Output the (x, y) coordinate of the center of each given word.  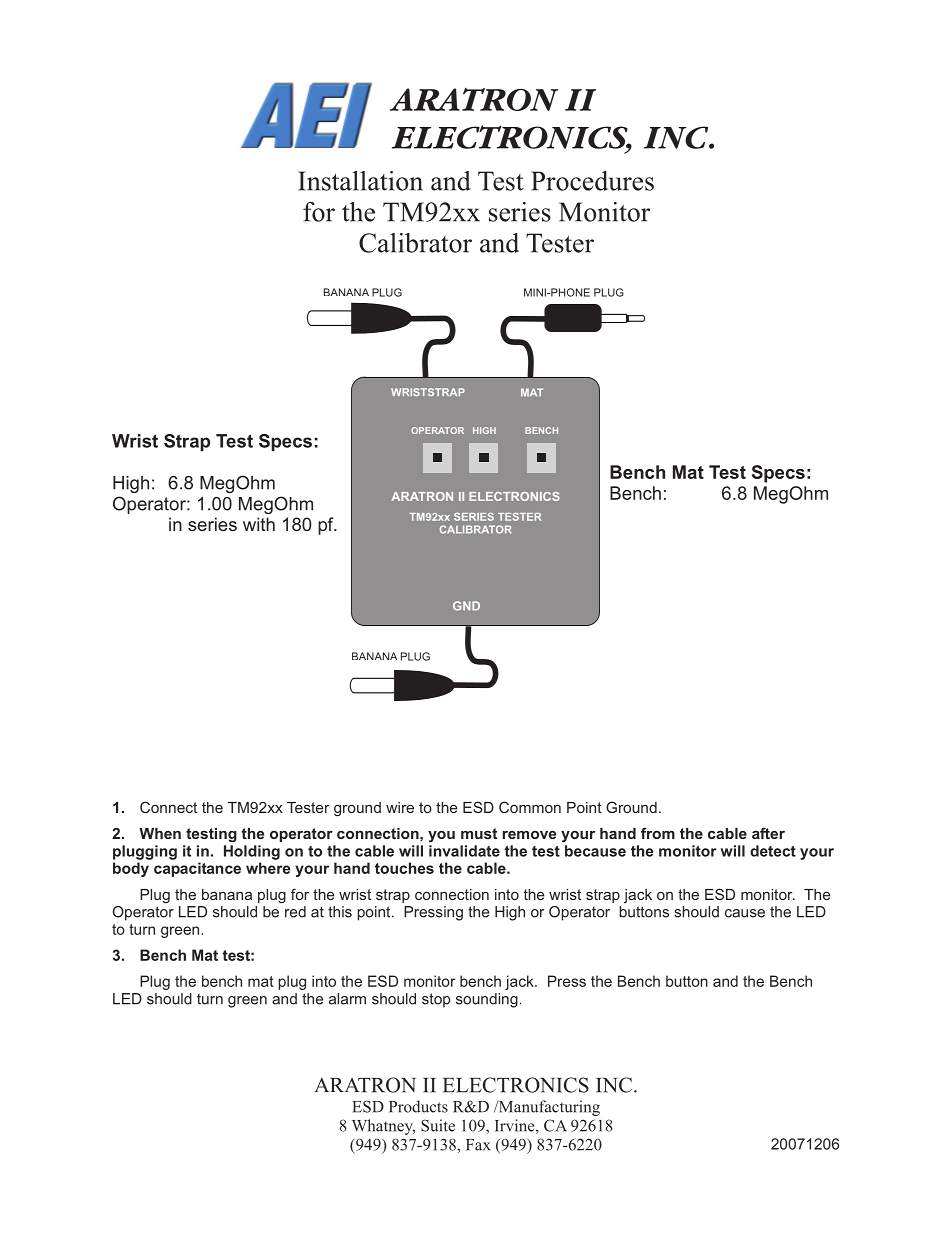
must (479, 833)
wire (400, 807)
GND (466, 606)
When (160, 833)
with (259, 524)
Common (530, 807)
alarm (347, 999)
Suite (438, 1125)
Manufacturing (548, 1108)
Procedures (592, 181)
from (658, 833)
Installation (360, 181)
